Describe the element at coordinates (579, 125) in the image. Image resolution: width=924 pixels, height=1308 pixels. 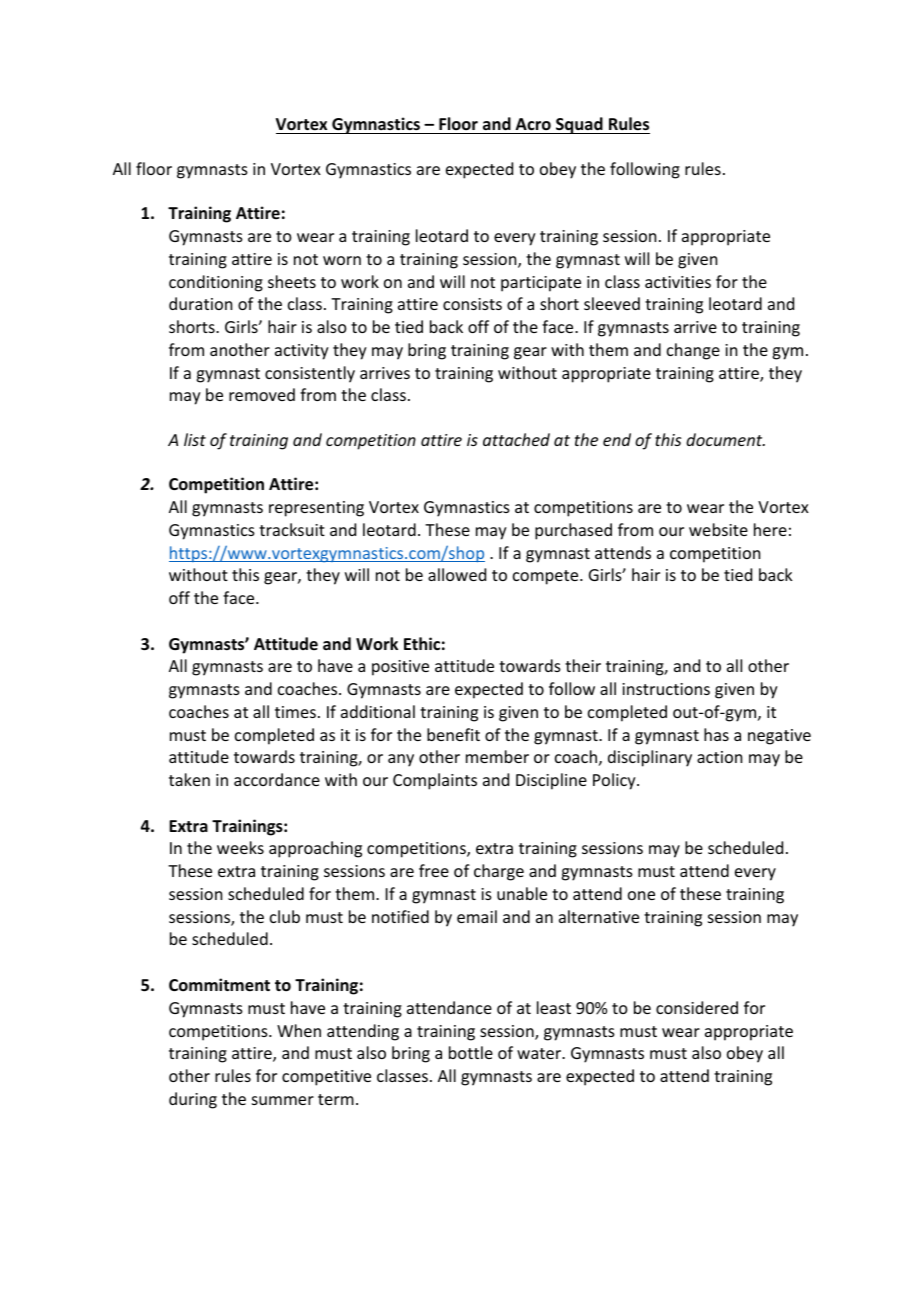
I see `Squad` at that location.
